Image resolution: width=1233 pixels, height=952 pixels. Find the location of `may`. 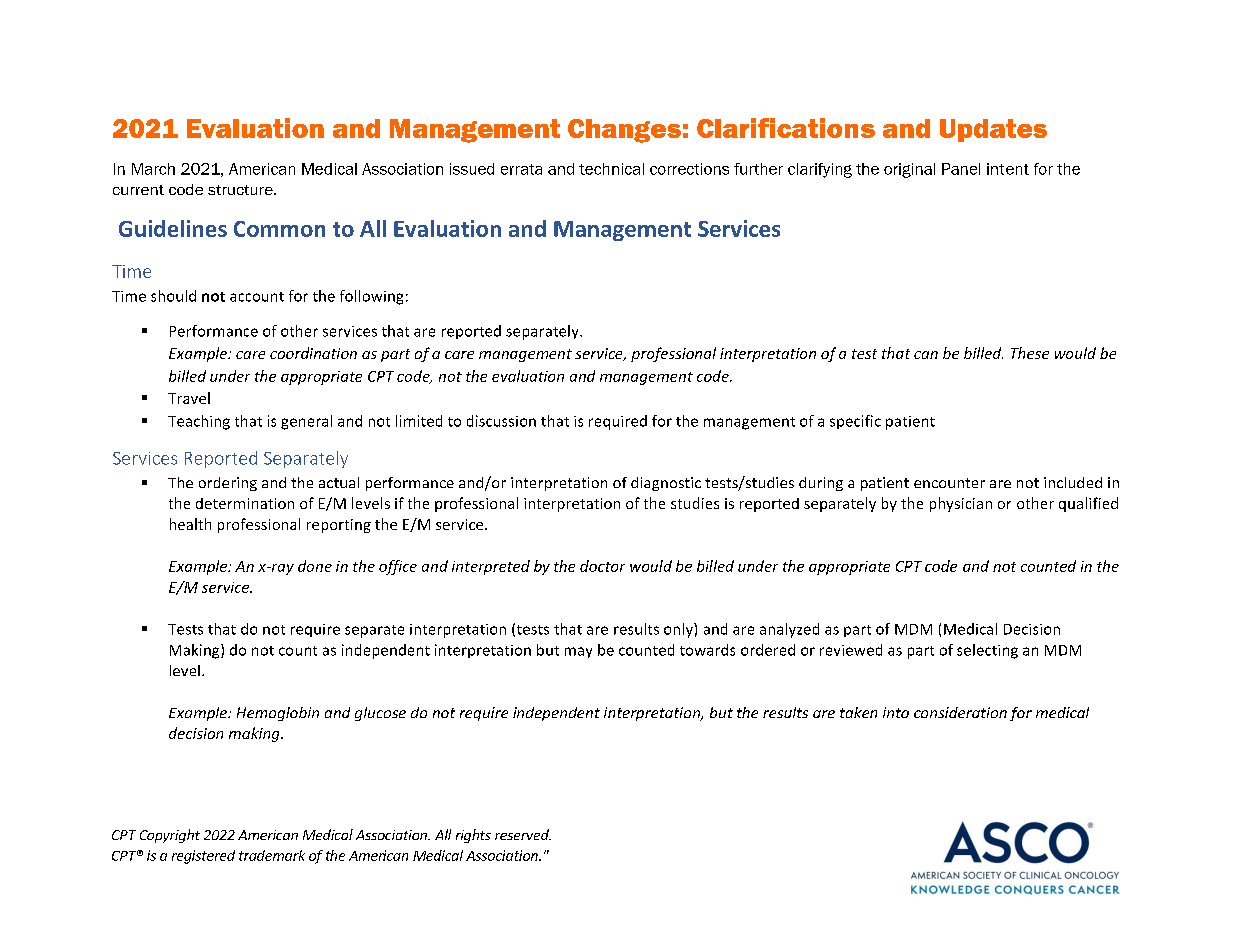

may is located at coordinates (578, 652).
